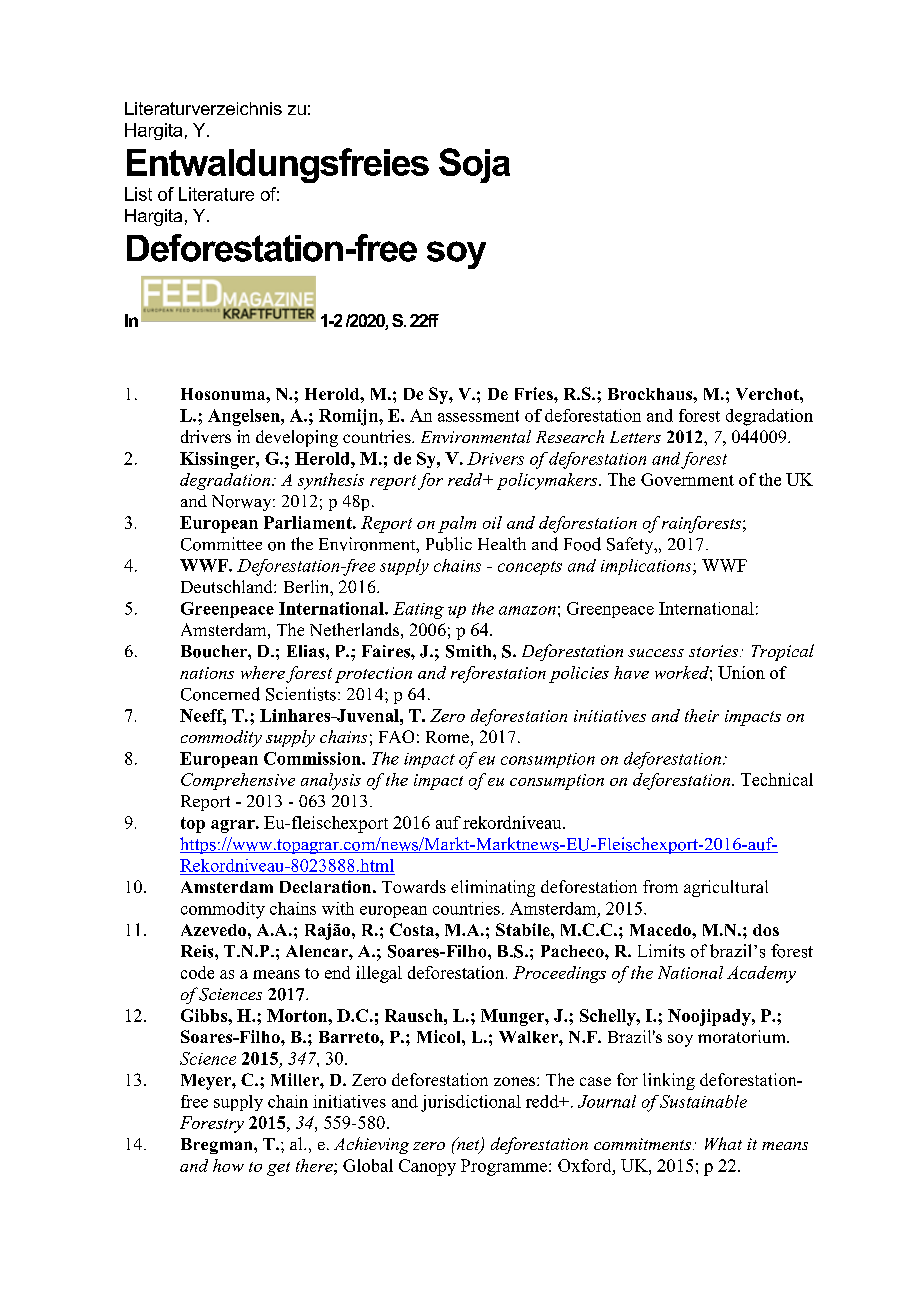  I want to click on eliminating, so click(493, 888).
